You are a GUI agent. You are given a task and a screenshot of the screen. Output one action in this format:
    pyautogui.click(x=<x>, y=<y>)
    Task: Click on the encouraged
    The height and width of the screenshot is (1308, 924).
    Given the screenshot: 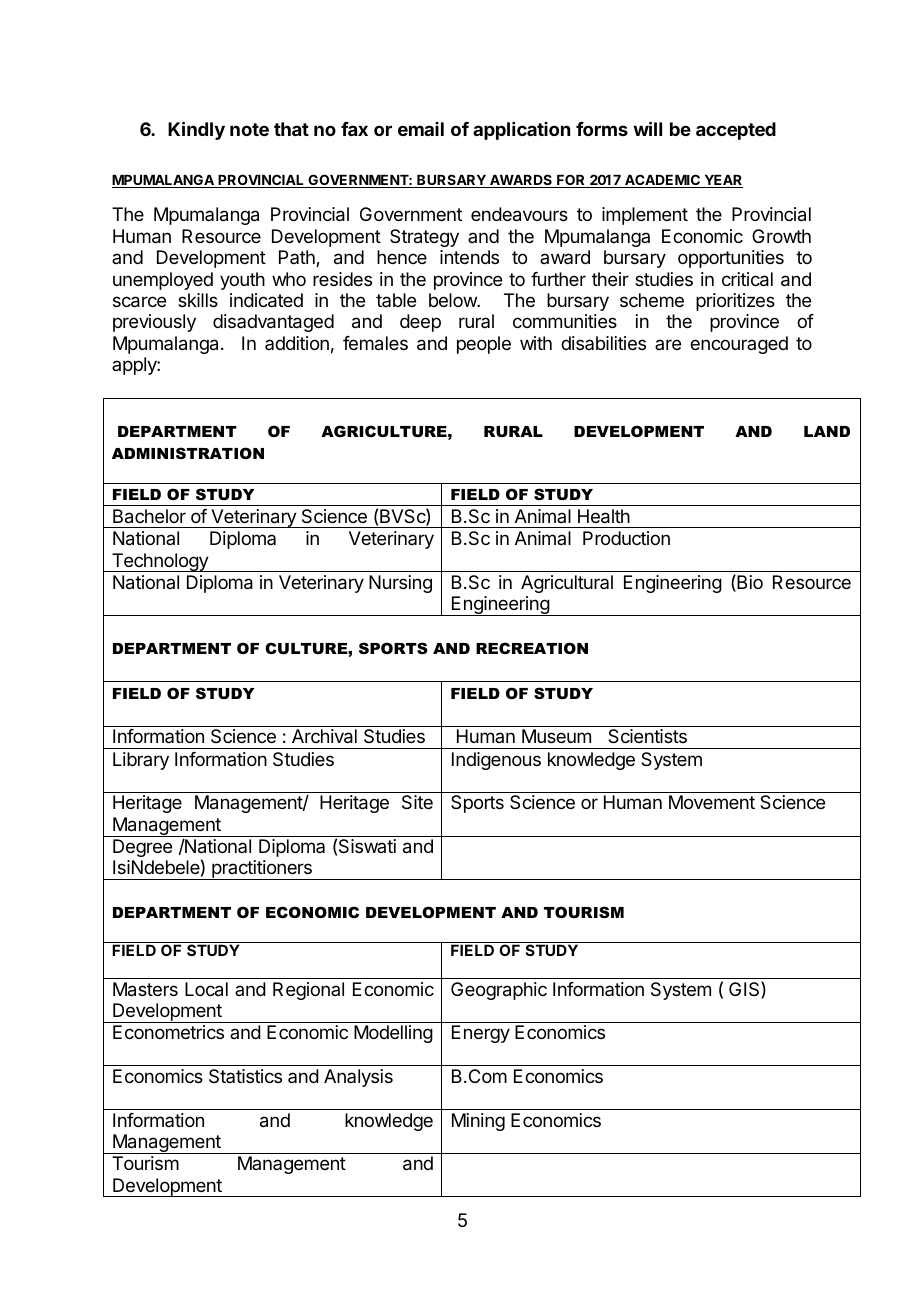 What is the action you would take?
    pyautogui.click(x=739, y=345)
